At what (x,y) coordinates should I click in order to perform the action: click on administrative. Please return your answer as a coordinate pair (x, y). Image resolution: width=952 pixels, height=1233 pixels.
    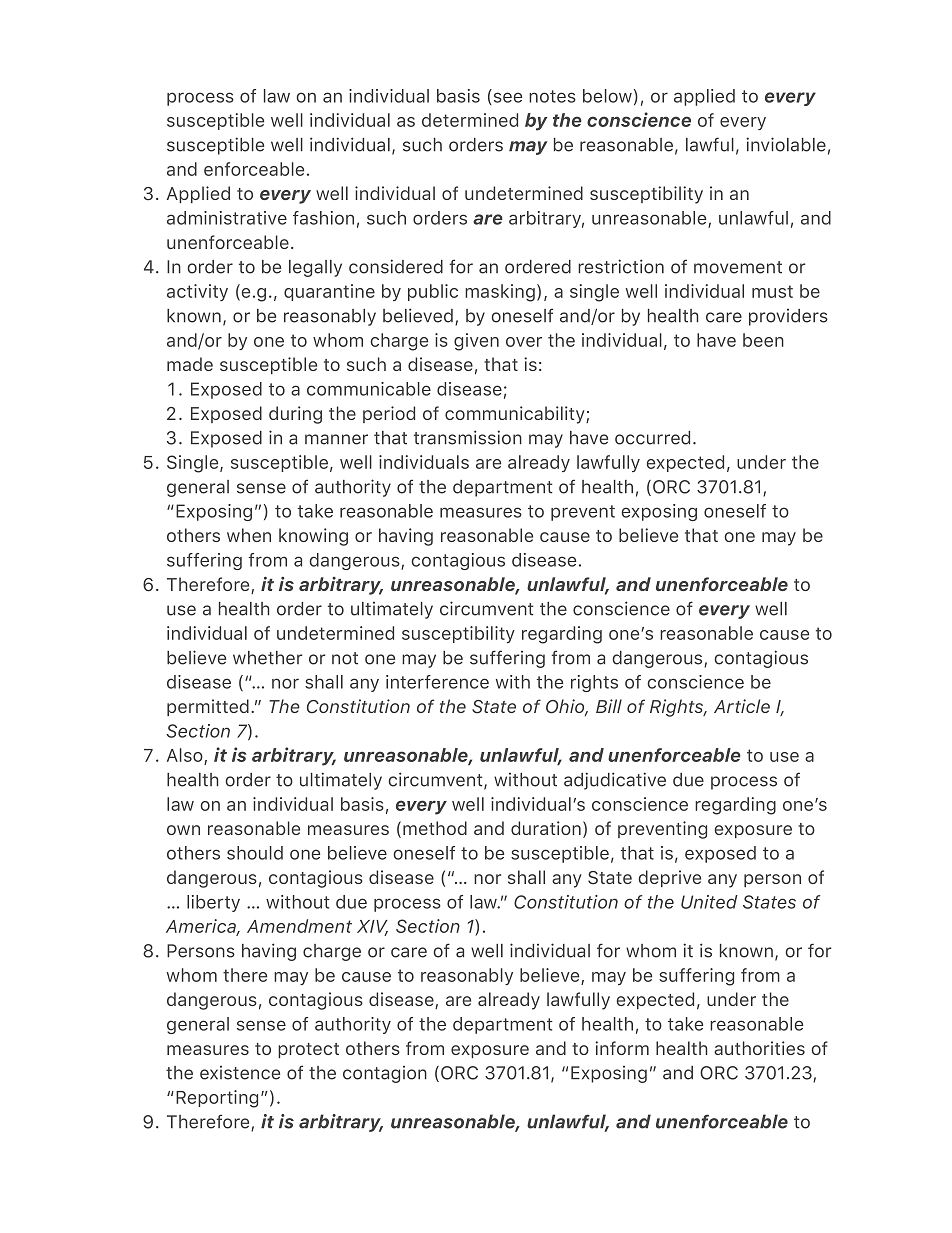
    Looking at the image, I should click on (227, 218).
